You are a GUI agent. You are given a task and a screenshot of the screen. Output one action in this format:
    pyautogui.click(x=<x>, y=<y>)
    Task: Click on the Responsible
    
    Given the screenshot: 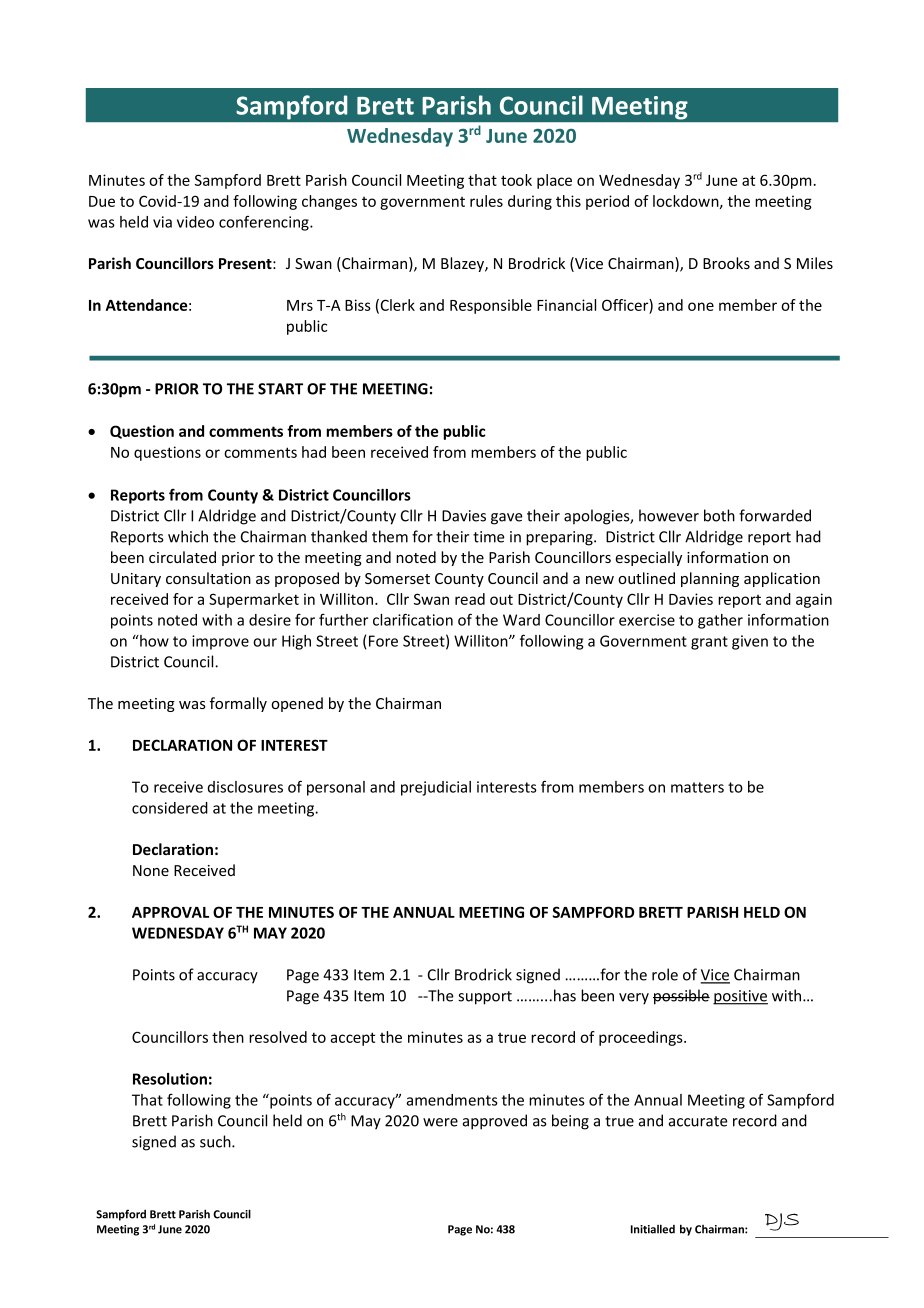 What is the action you would take?
    pyautogui.click(x=491, y=306)
